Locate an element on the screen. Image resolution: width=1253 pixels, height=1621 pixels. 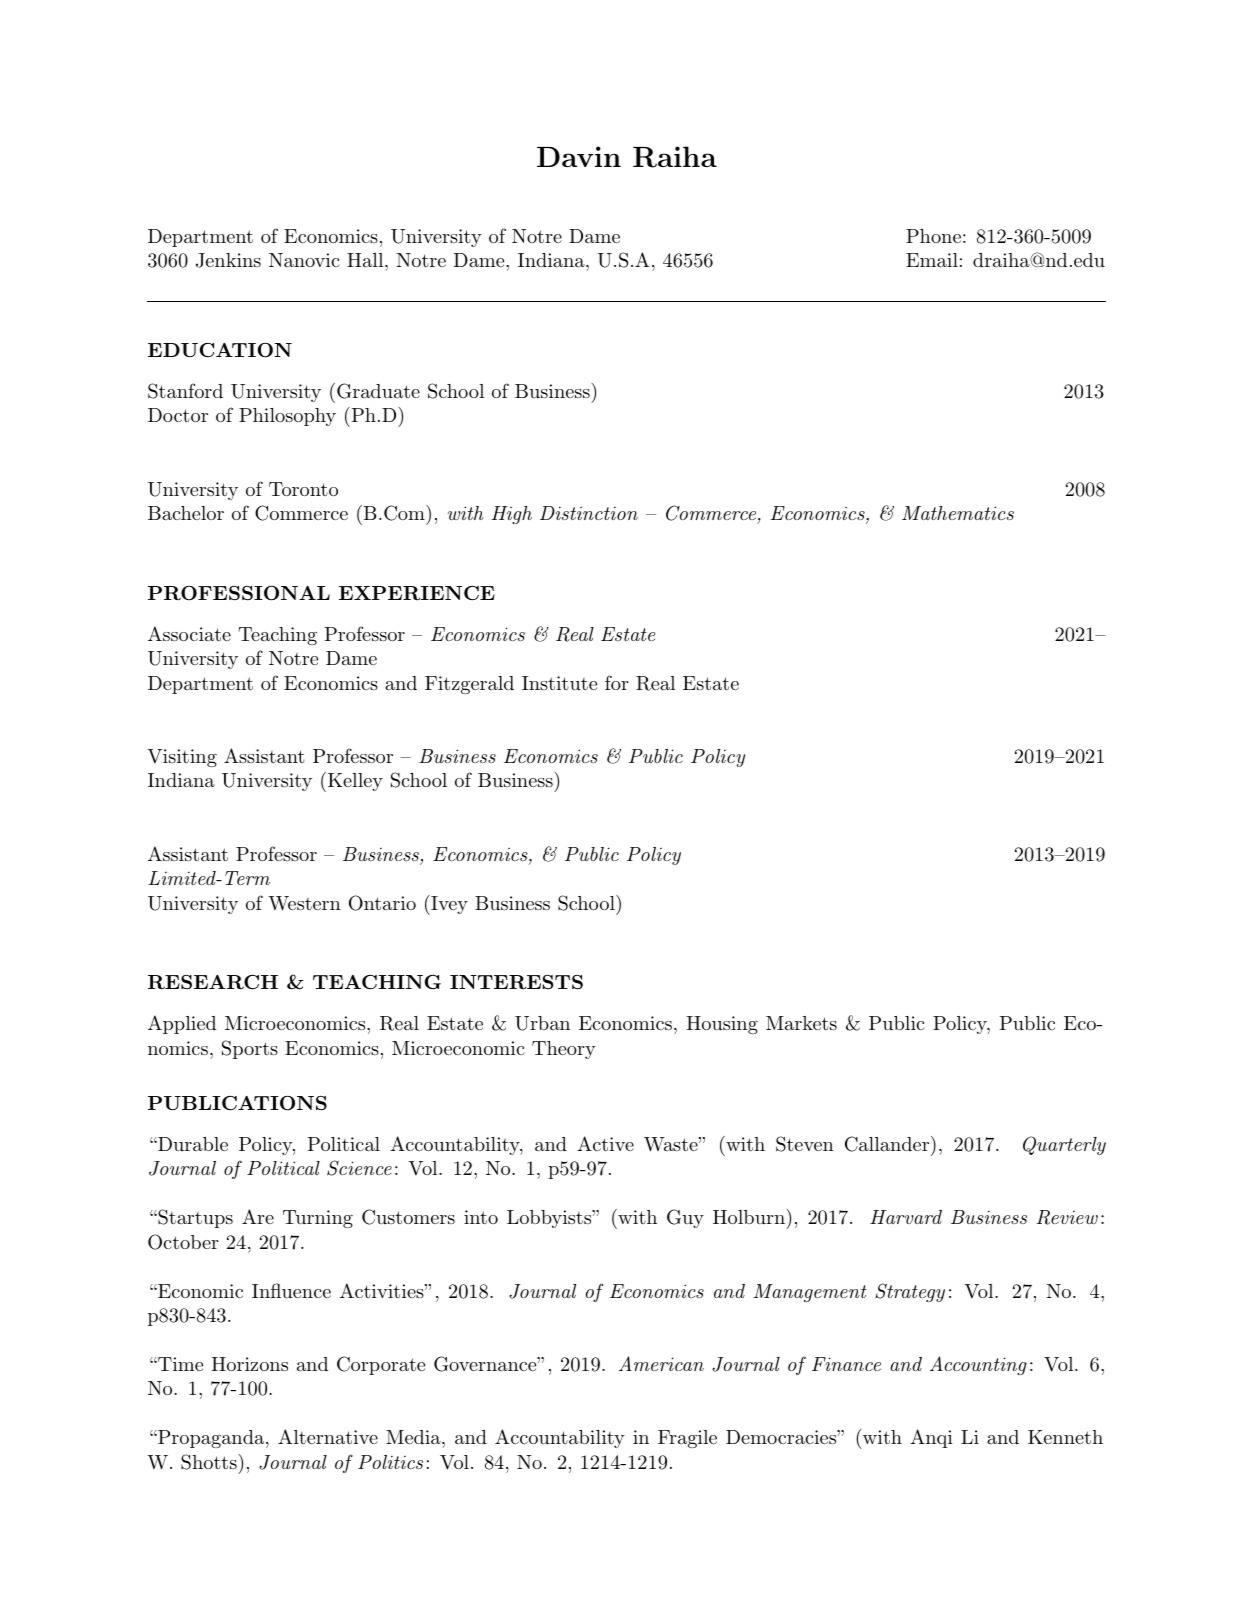
INTERESTS is located at coordinates (516, 982).
